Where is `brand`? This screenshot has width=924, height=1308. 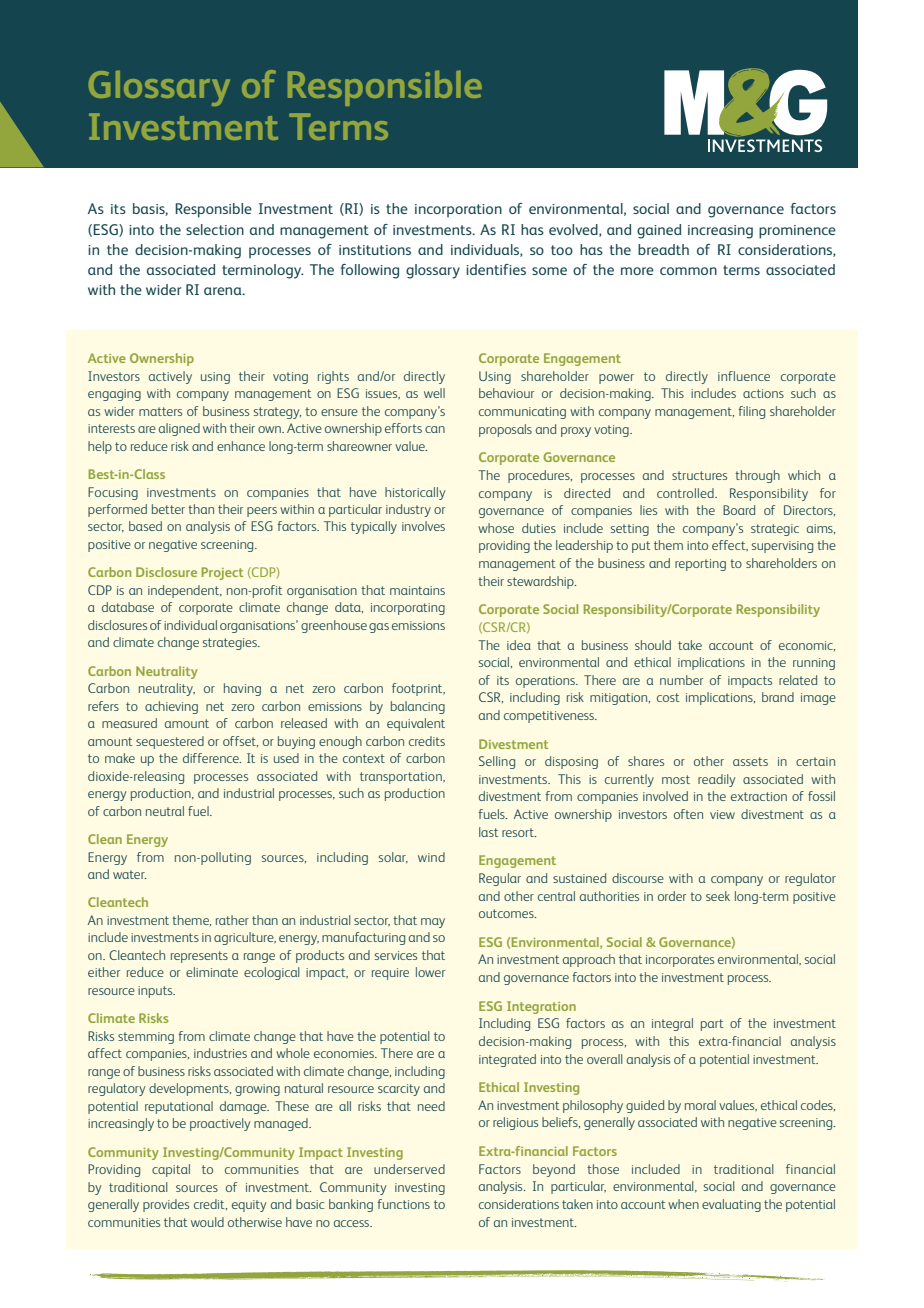
brand is located at coordinates (778, 697).
